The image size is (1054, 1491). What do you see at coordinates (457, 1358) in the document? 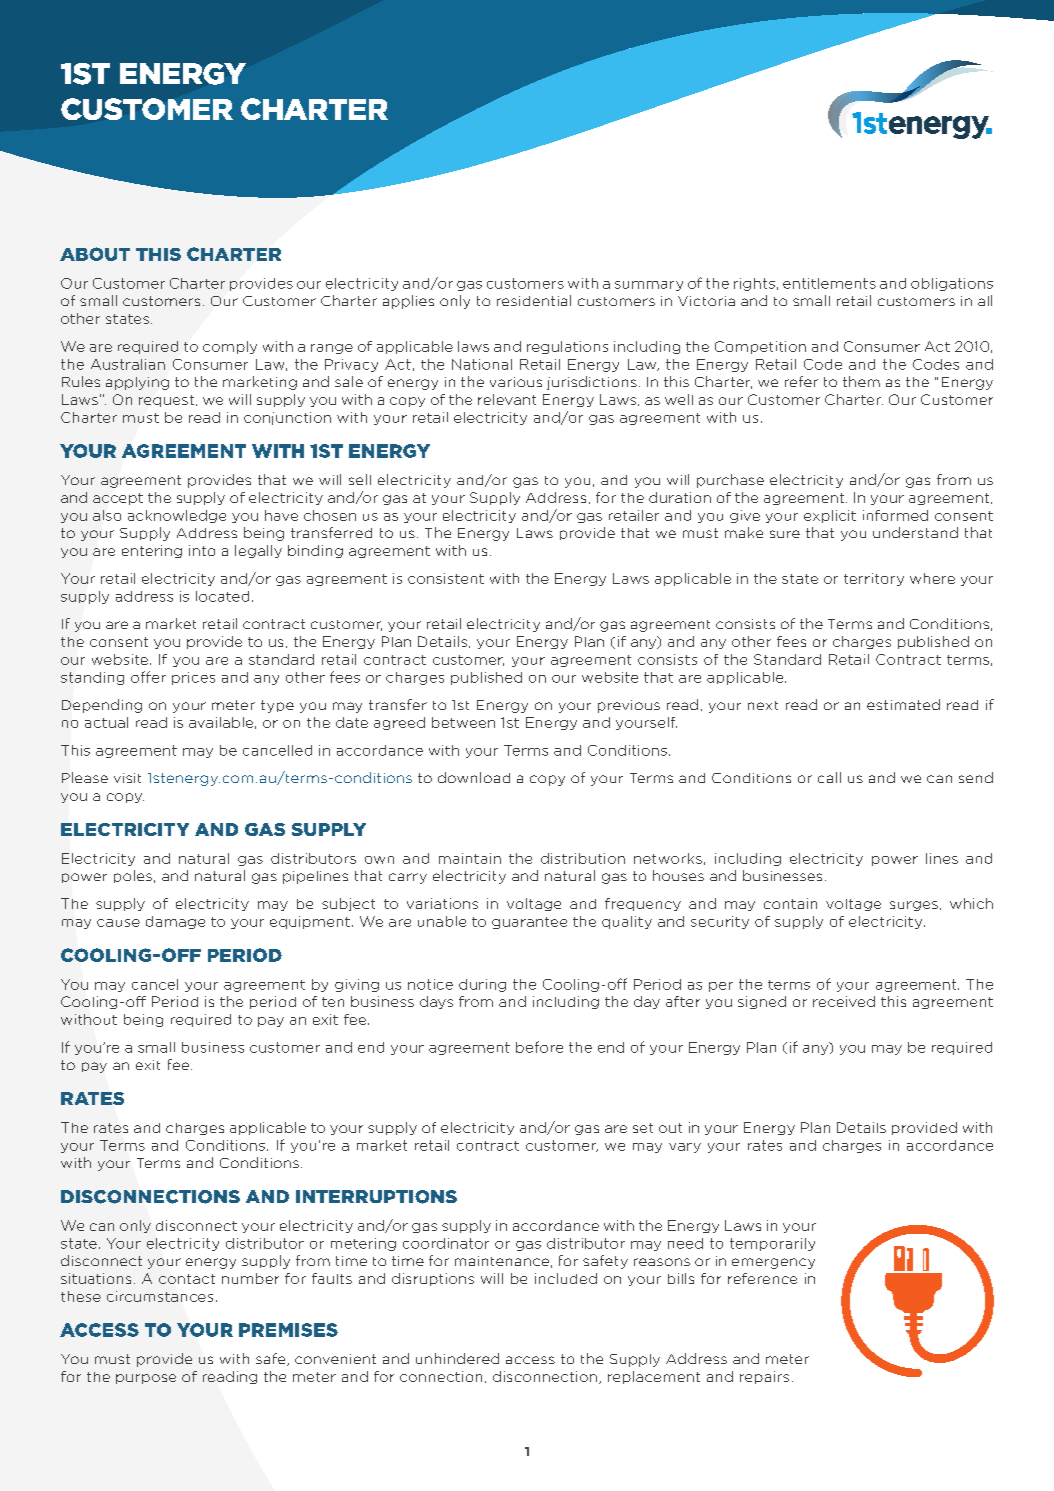
I see `unhindered` at bounding box center [457, 1358].
